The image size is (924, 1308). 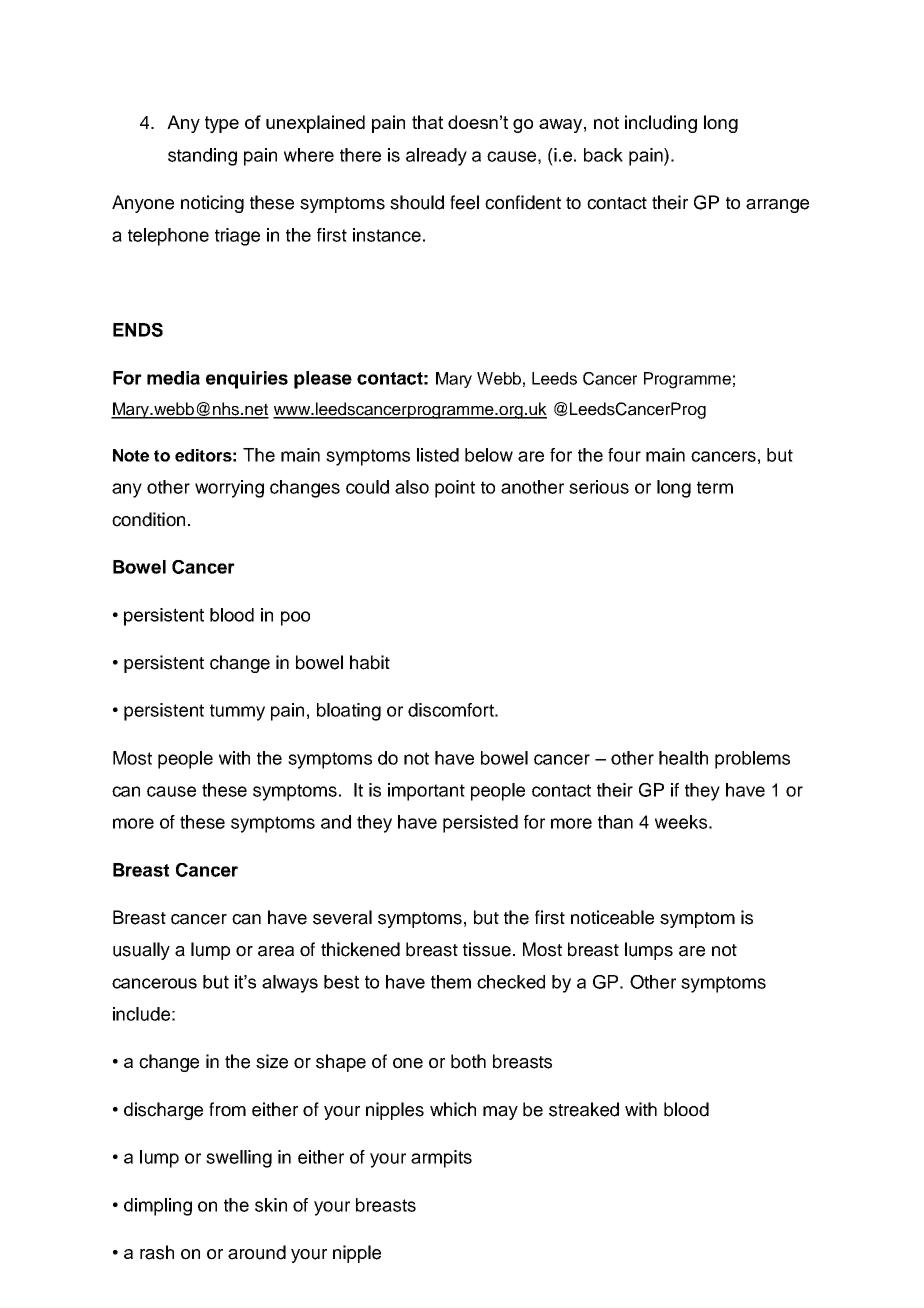 I want to click on condition, so click(x=148, y=519).
